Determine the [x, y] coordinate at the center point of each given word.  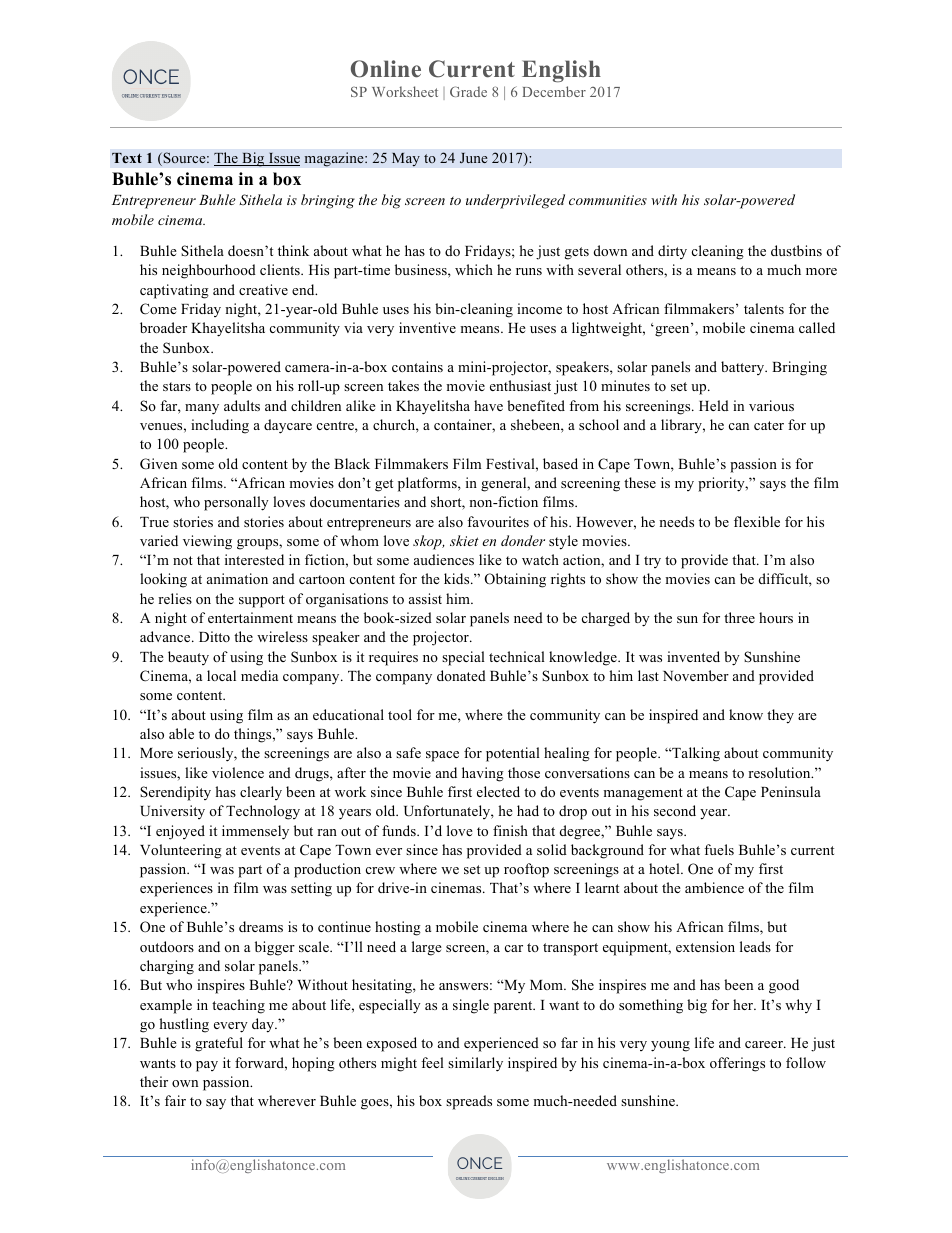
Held [714, 405]
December [554, 91]
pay [207, 1066]
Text [127, 158]
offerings [737, 1064]
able [181, 733]
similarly [475, 1064]
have [488, 405]
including [220, 426]
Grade [468, 91]
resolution [780, 772]
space [442, 756]
